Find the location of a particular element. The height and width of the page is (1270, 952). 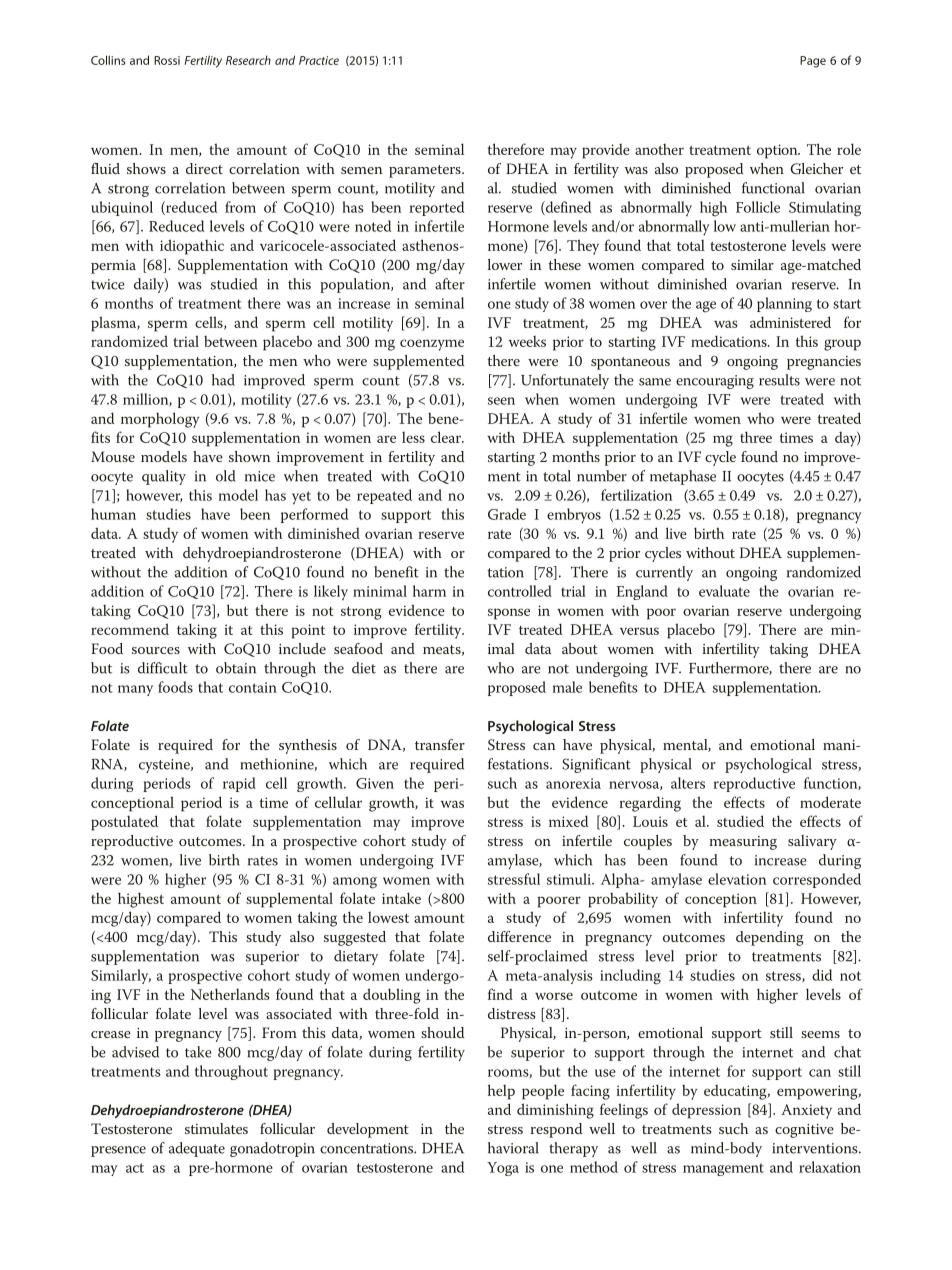

Rossi is located at coordinates (167, 60).
